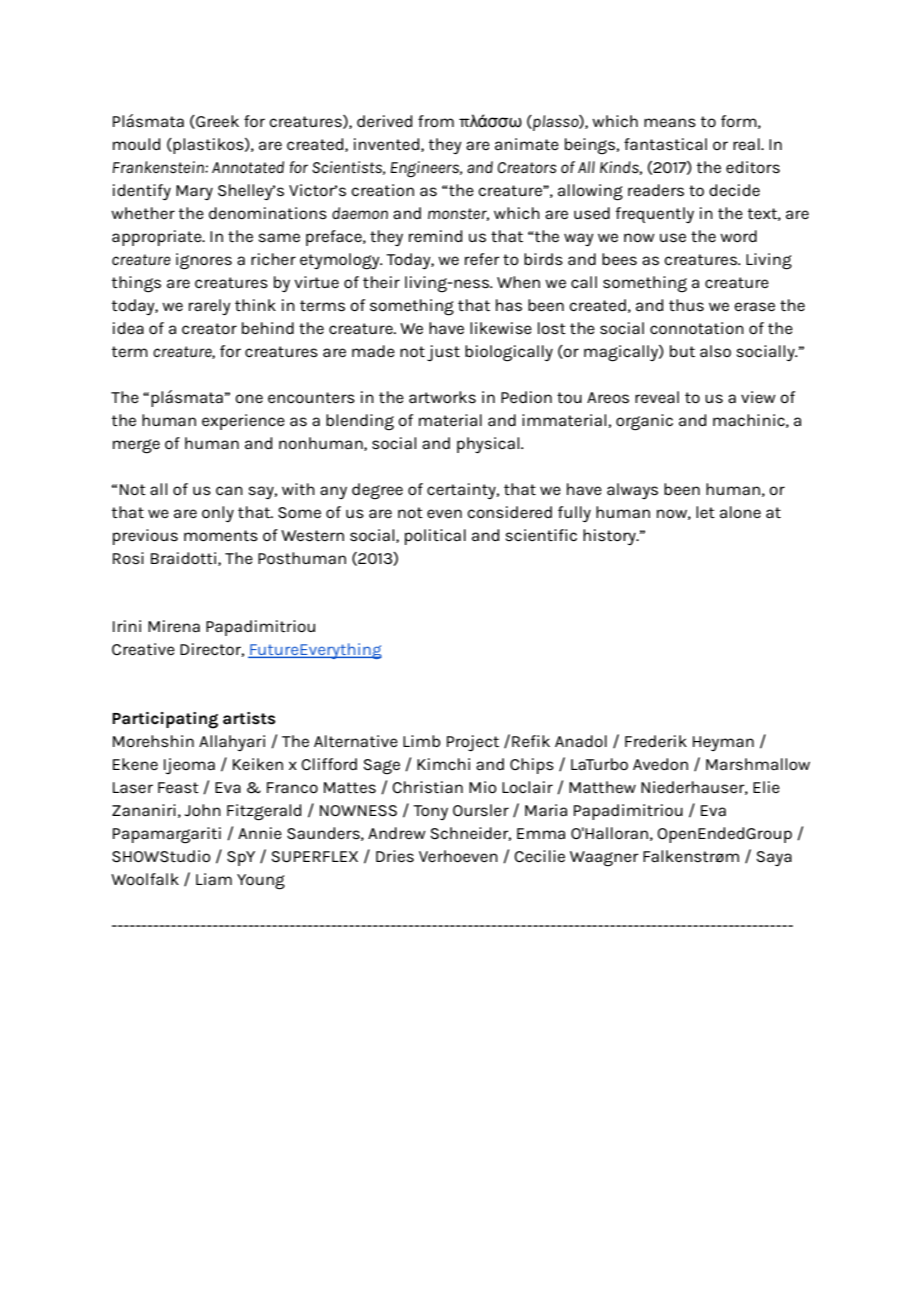  I want to click on artists, so click(249, 718).
